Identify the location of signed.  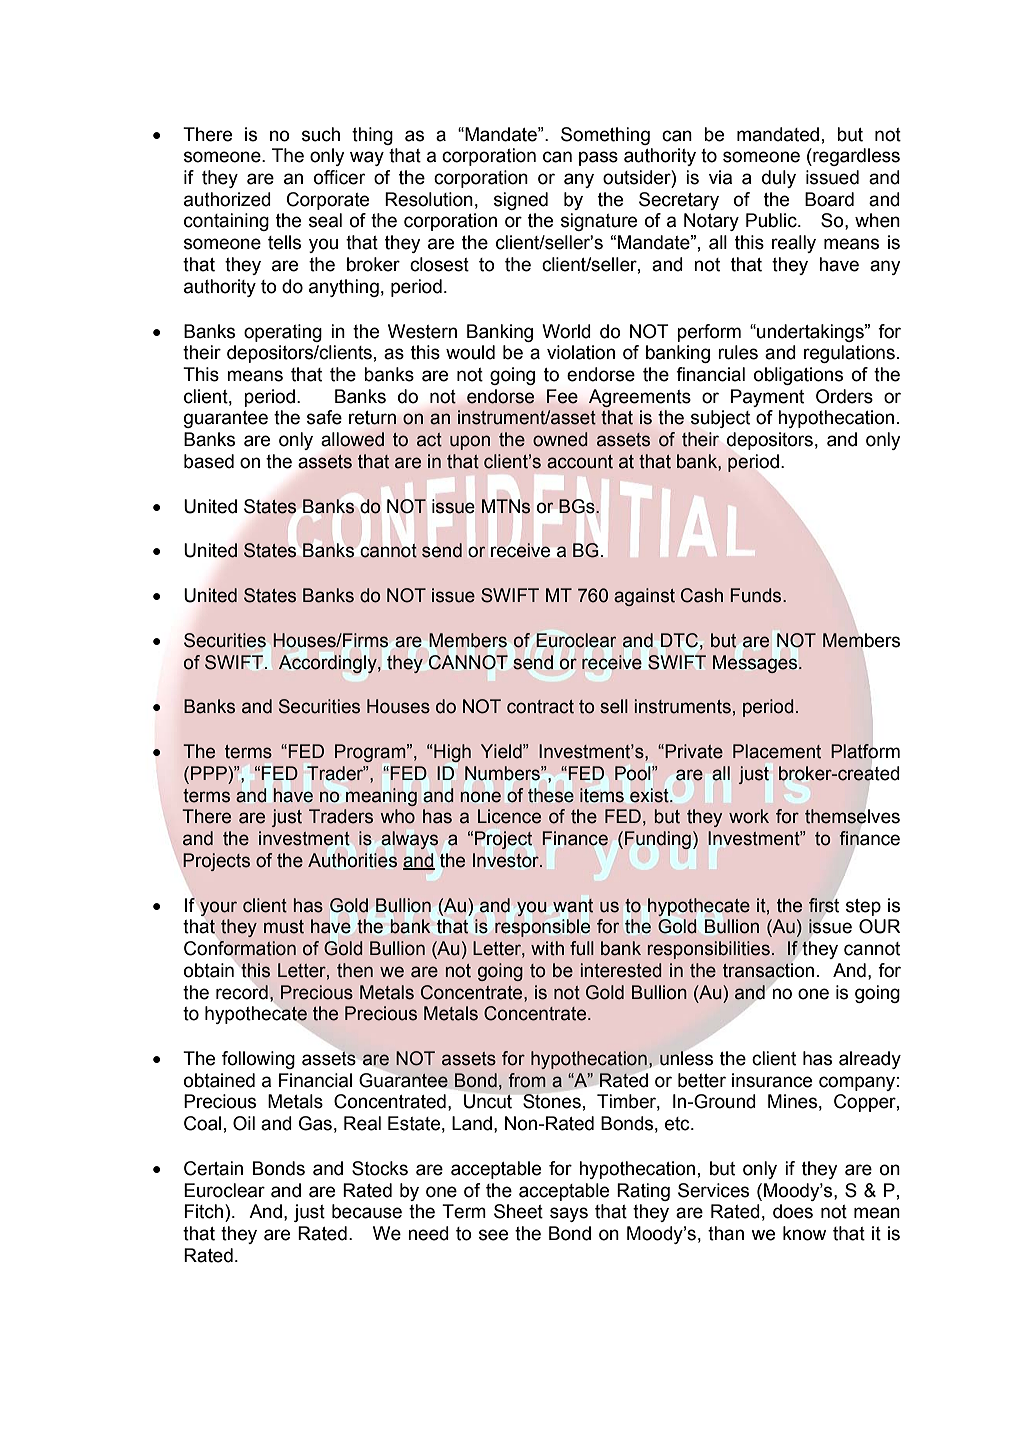
(521, 201).
